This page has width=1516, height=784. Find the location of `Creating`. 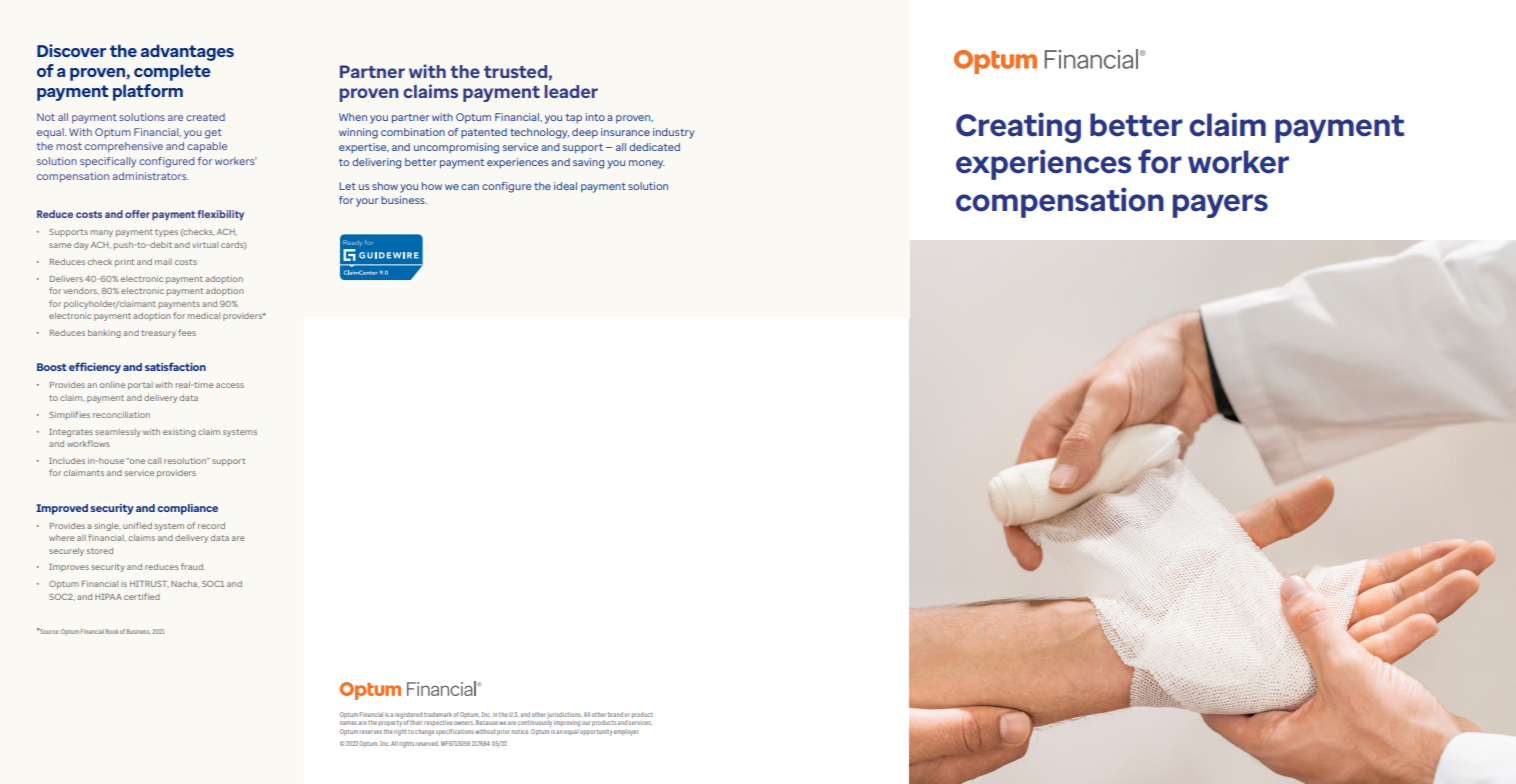

Creating is located at coordinates (1018, 127).
